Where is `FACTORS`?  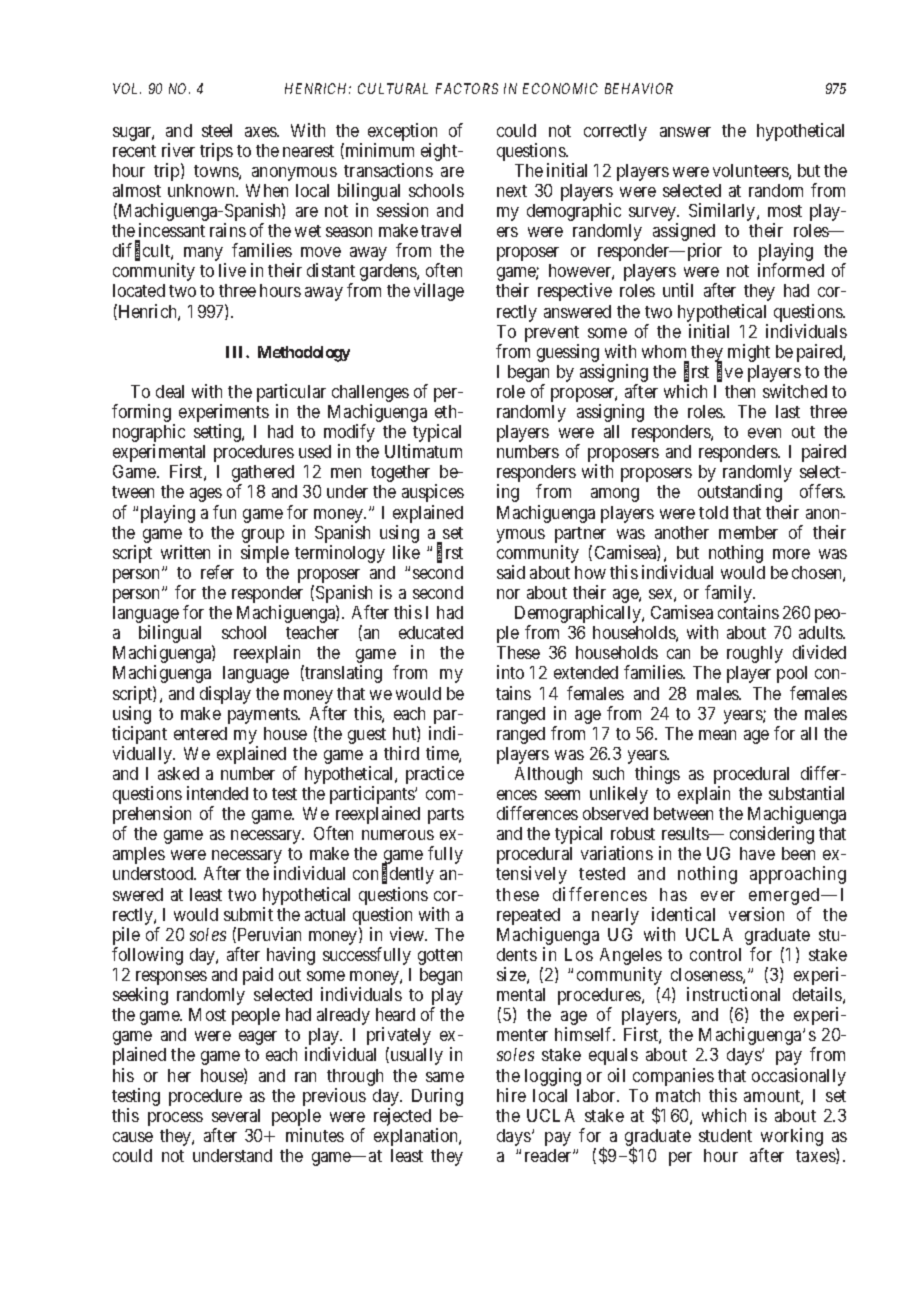 FACTORS is located at coordinates (467, 88).
